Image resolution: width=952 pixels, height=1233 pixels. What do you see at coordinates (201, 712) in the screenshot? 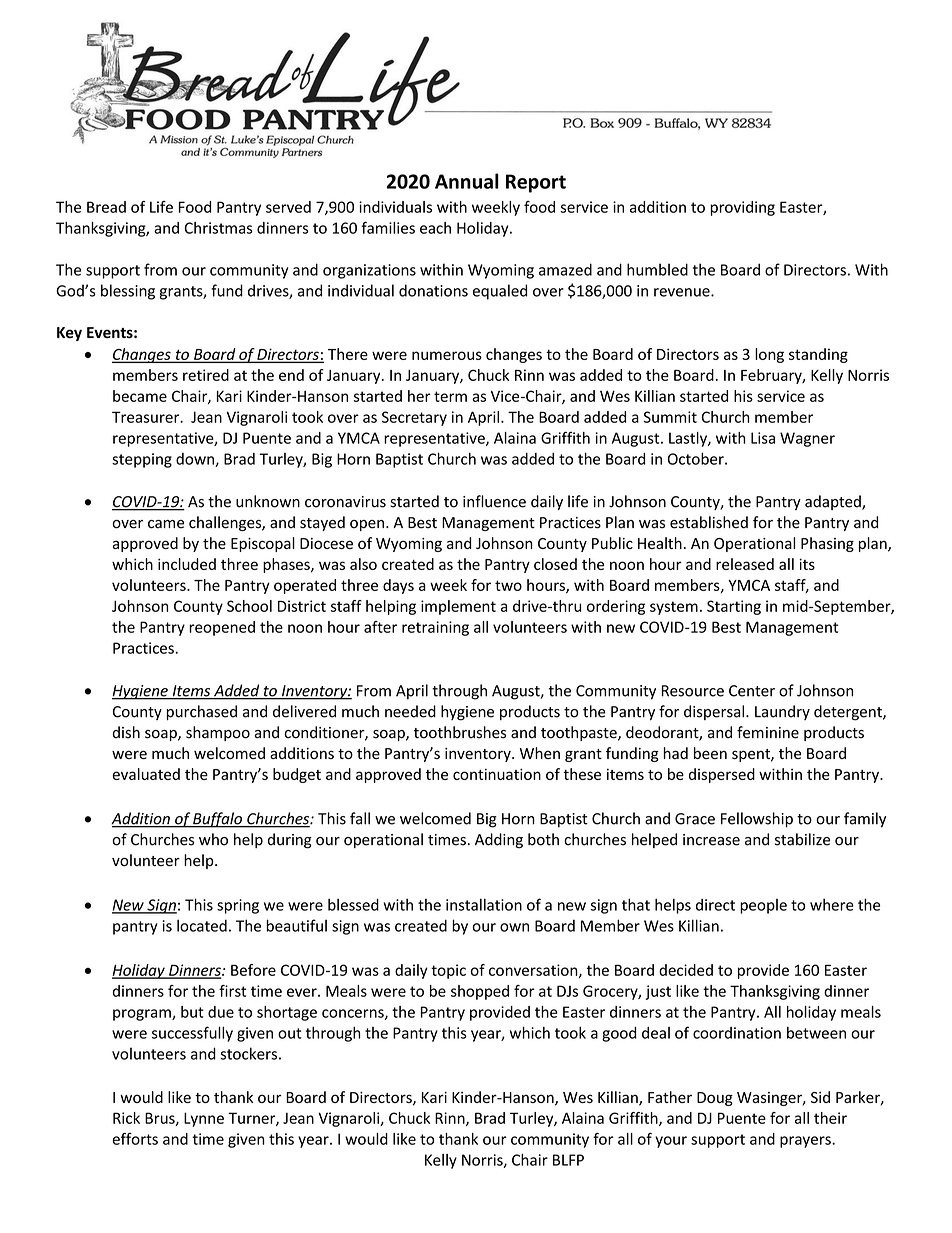
I see `purchased` at bounding box center [201, 712].
